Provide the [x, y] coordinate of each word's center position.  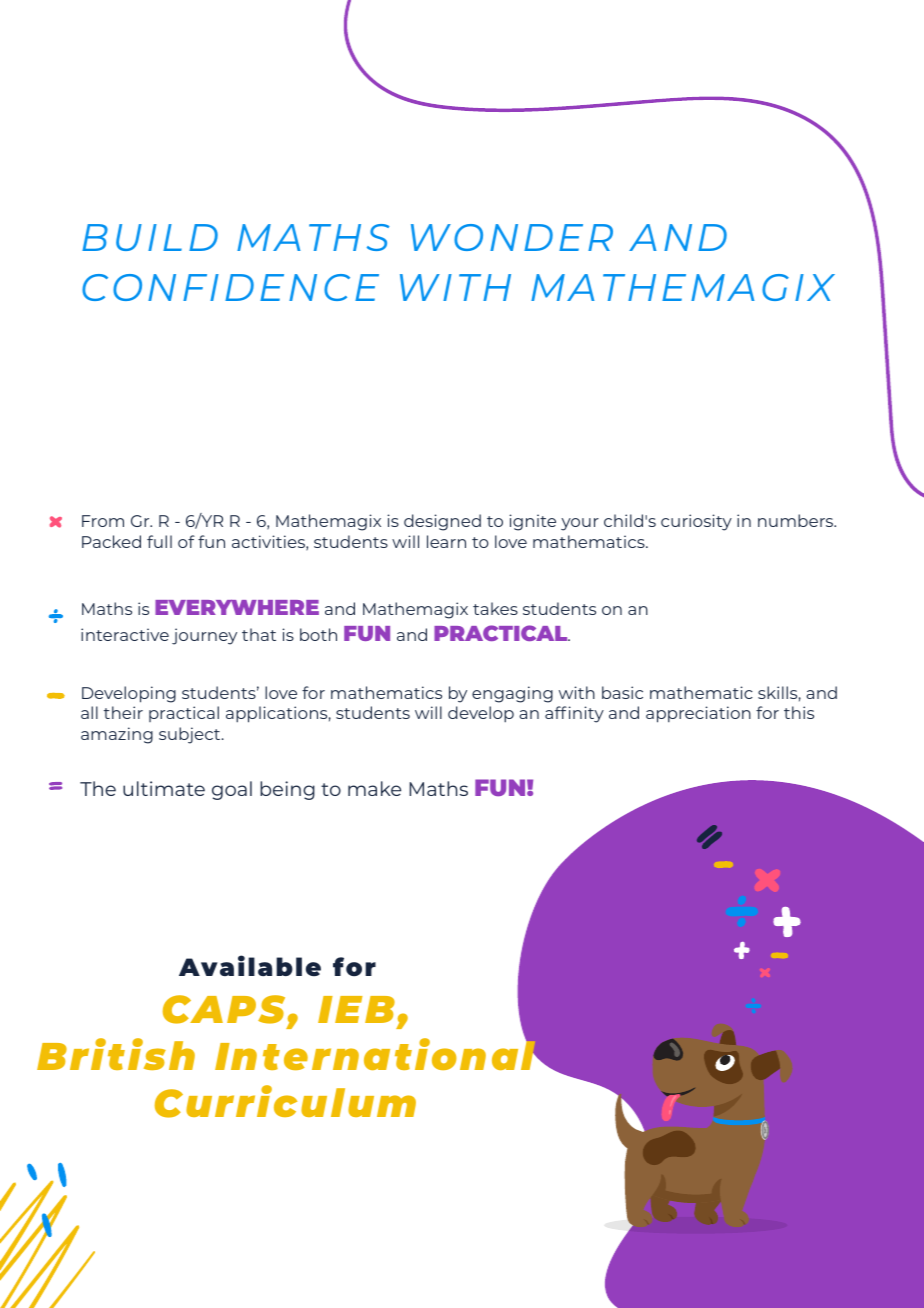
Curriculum [285, 1101]
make [374, 788]
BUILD [150, 237]
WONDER [512, 237]
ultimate [164, 788]
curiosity [696, 522]
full [159, 541]
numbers [797, 520]
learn [446, 541]
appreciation [698, 714]
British [116, 1054]
